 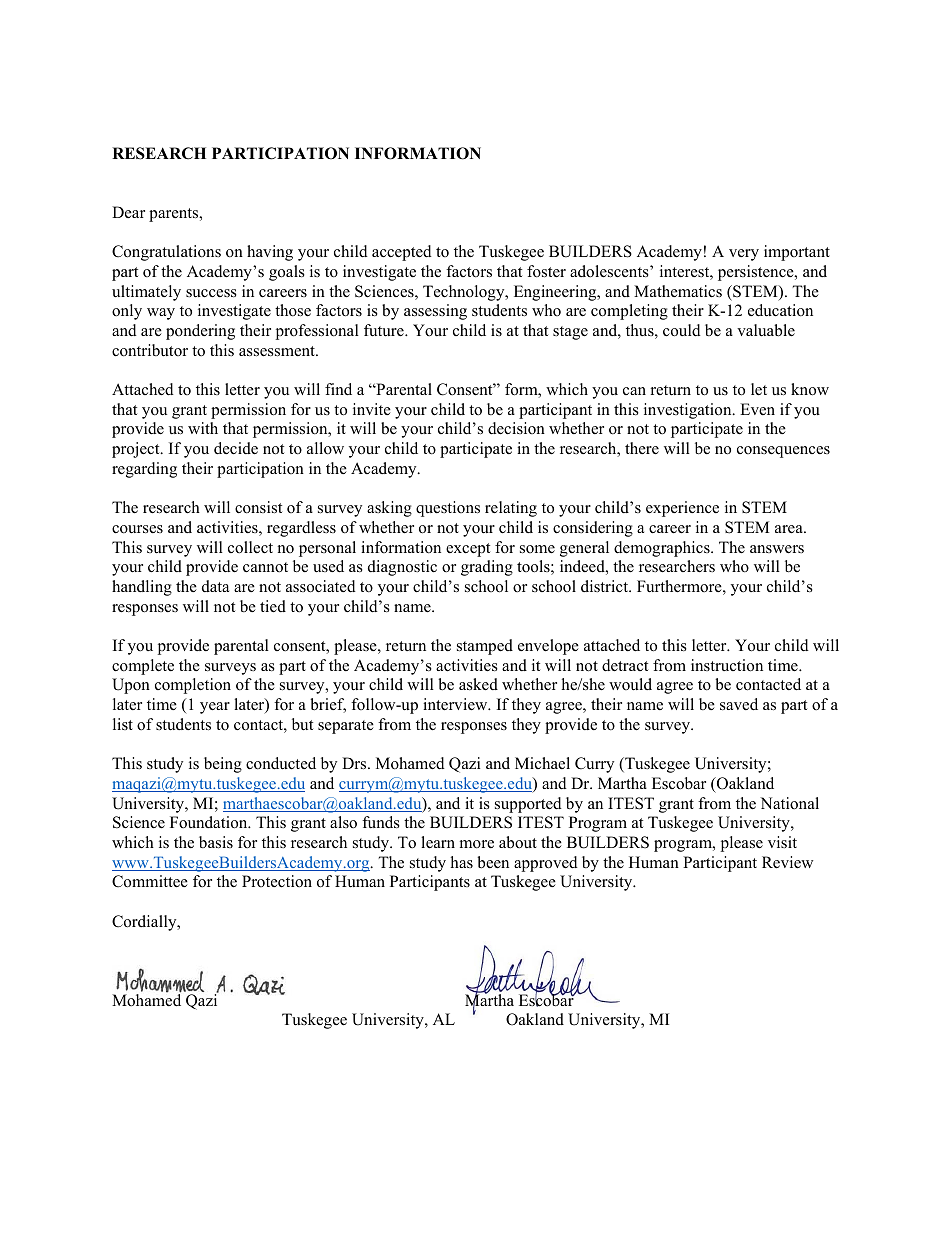 What do you see at coordinates (216, 842) in the screenshot?
I see `basis` at bounding box center [216, 842].
